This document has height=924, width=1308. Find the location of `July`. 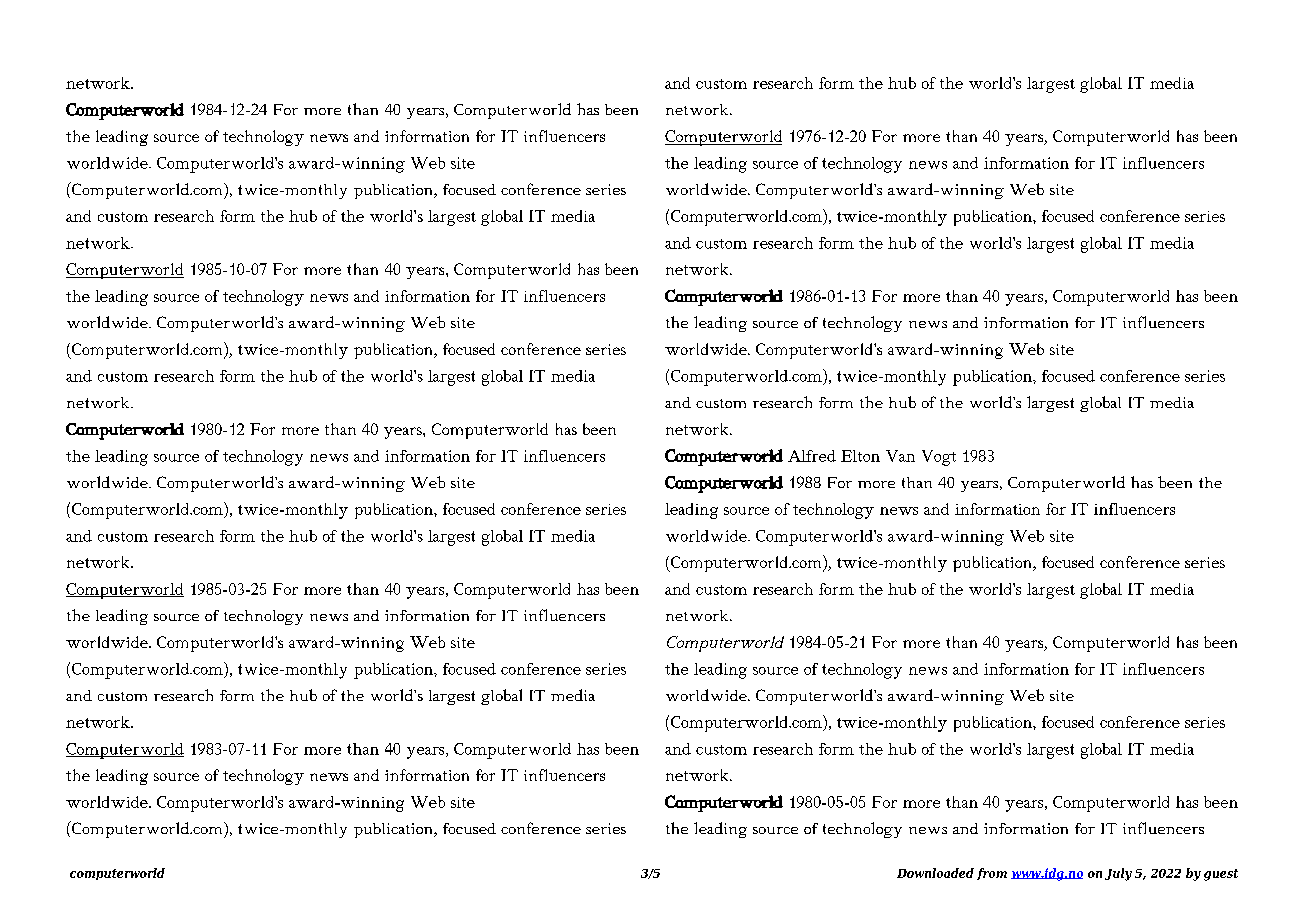

July is located at coordinates (1118, 874).
